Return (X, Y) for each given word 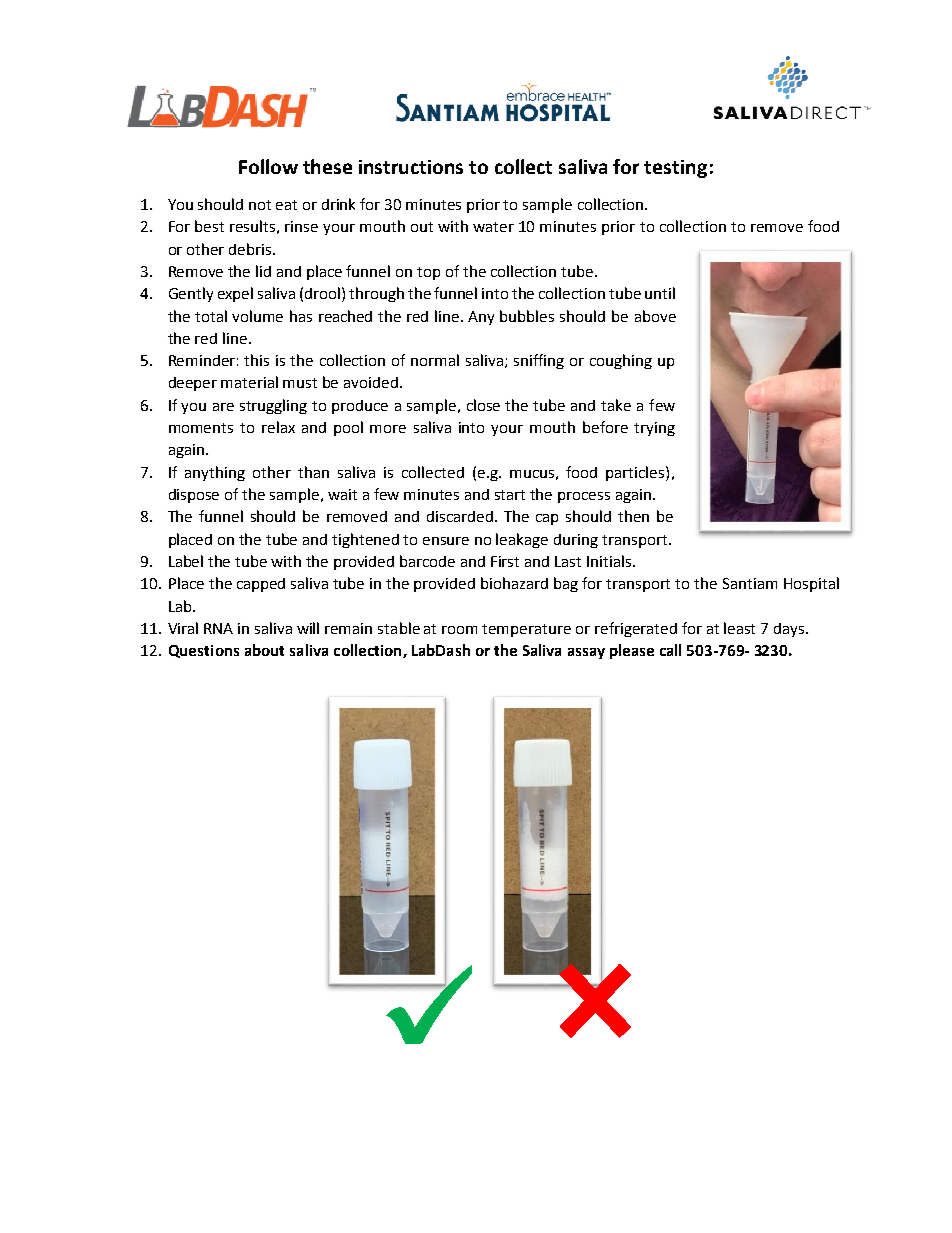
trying (654, 429)
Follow (268, 166)
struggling (273, 406)
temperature (526, 630)
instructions (411, 167)
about (264, 650)
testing (675, 169)
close (483, 405)
